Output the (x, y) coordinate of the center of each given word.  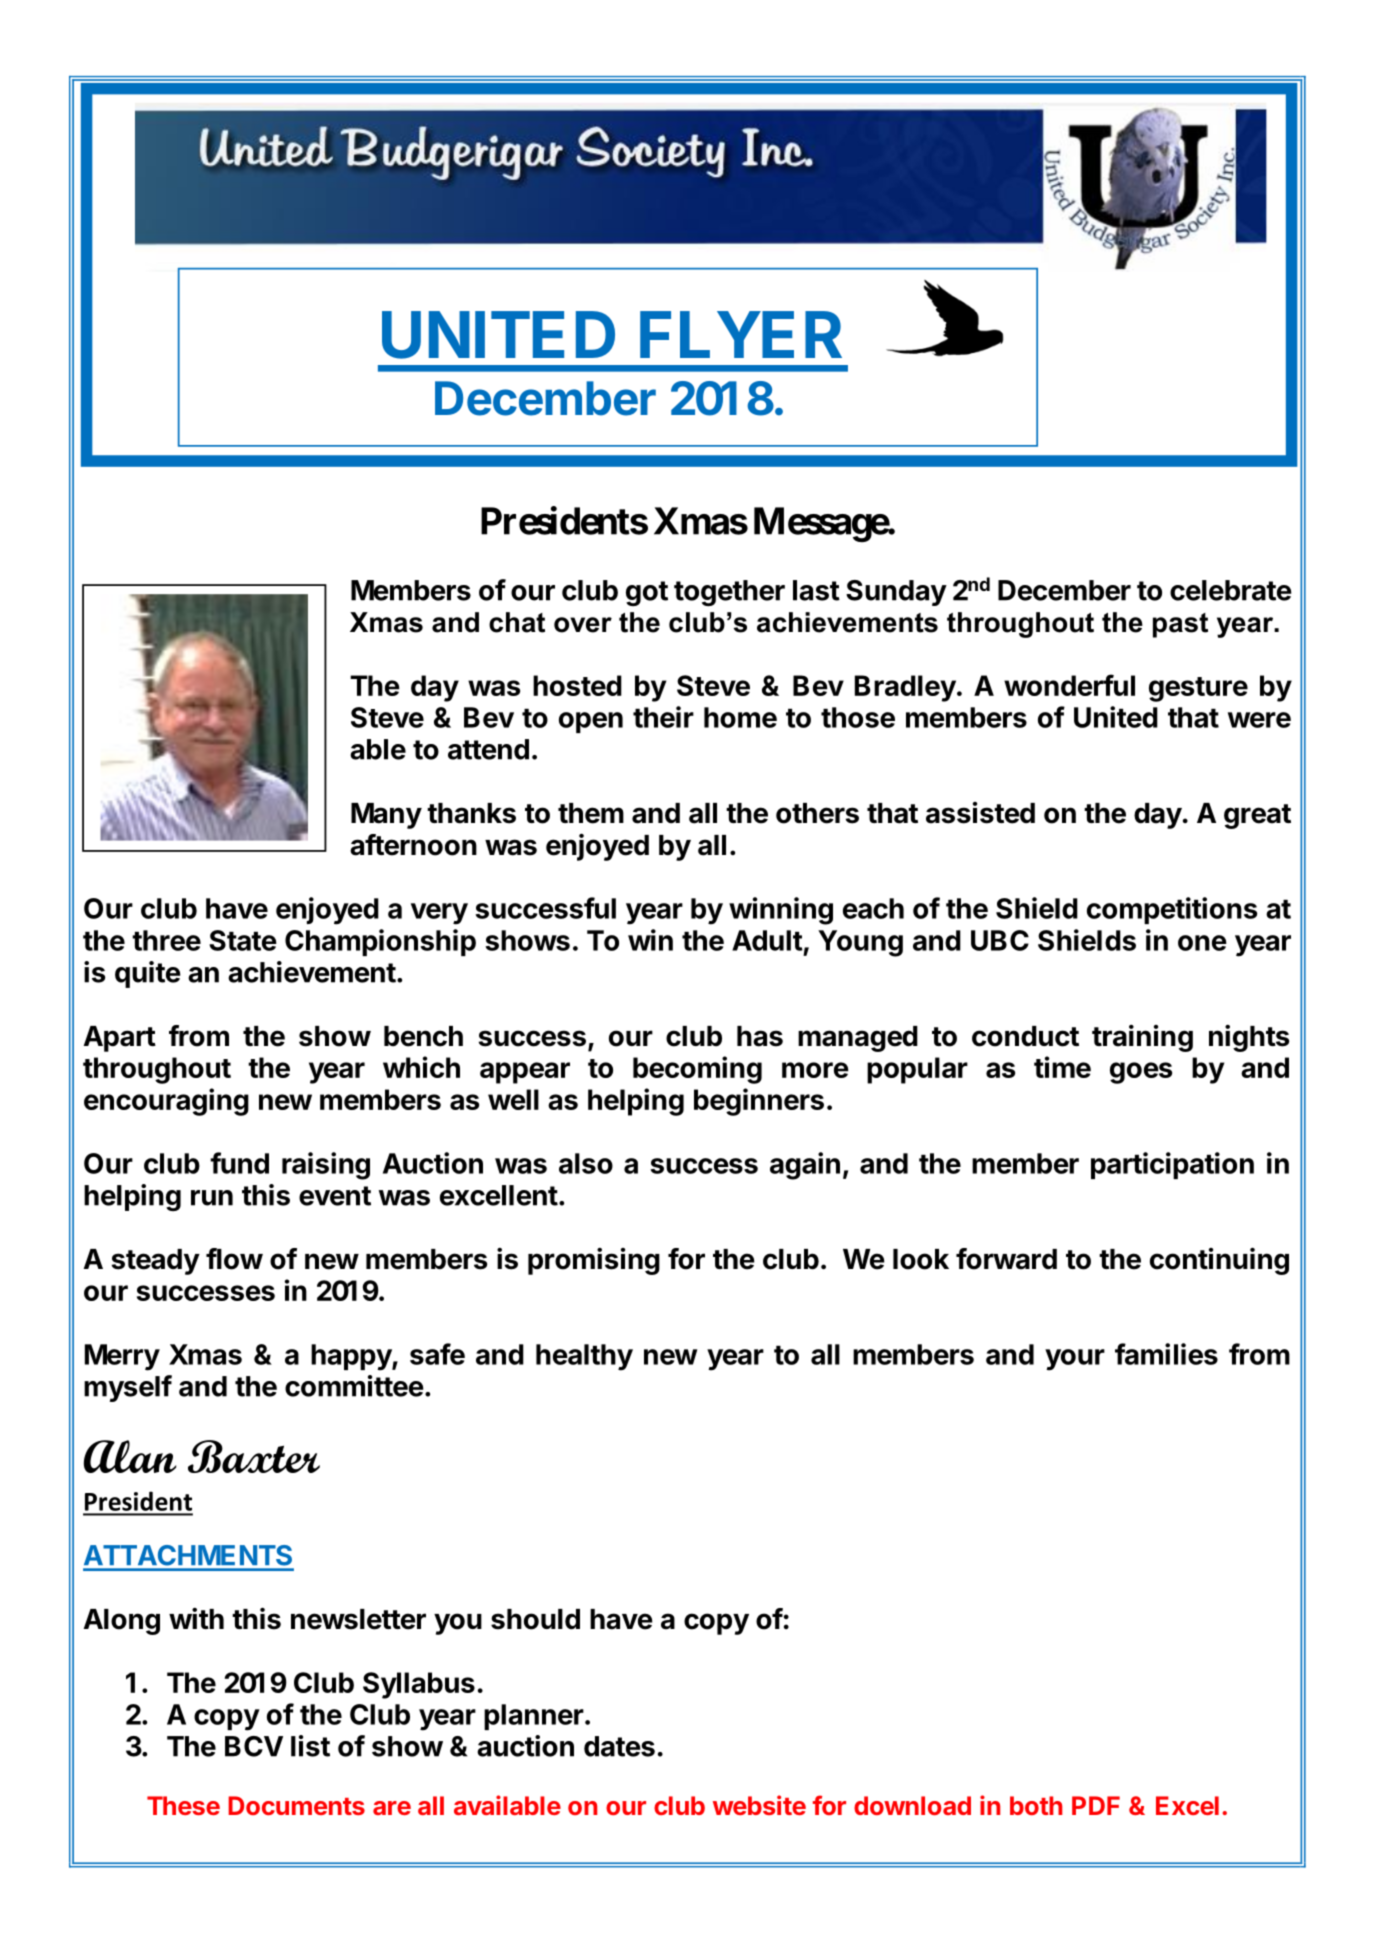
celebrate (1231, 590)
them (591, 813)
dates (619, 1746)
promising (594, 1261)
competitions (1172, 910)
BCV (254, 1746)
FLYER (741, 334)
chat (517, 622)
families (1166, 1354)
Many (386, 816)
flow (234, 1259)
